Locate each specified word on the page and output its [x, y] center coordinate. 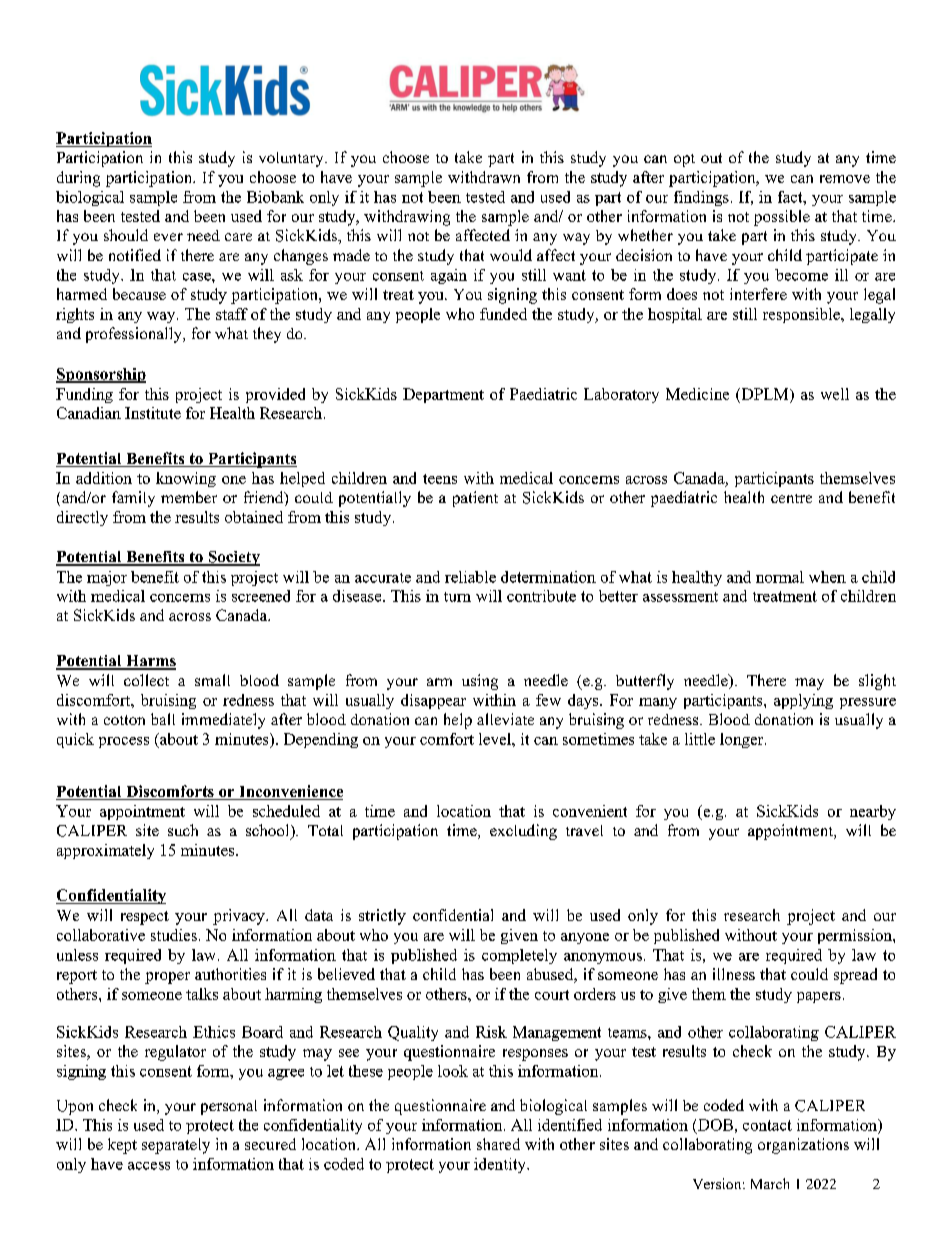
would [511, 255]
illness [734, 974]
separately [176, 1146]
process [124, 742]
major [107, 578]
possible [782, 218]
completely [519, 956]
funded [503, 314]
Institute [153, 413]
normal [780, 577]
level [496, 739]
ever [168, 237]
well [835, 394]
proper [167, 978]
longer [743, 740]
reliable [470, 577]
